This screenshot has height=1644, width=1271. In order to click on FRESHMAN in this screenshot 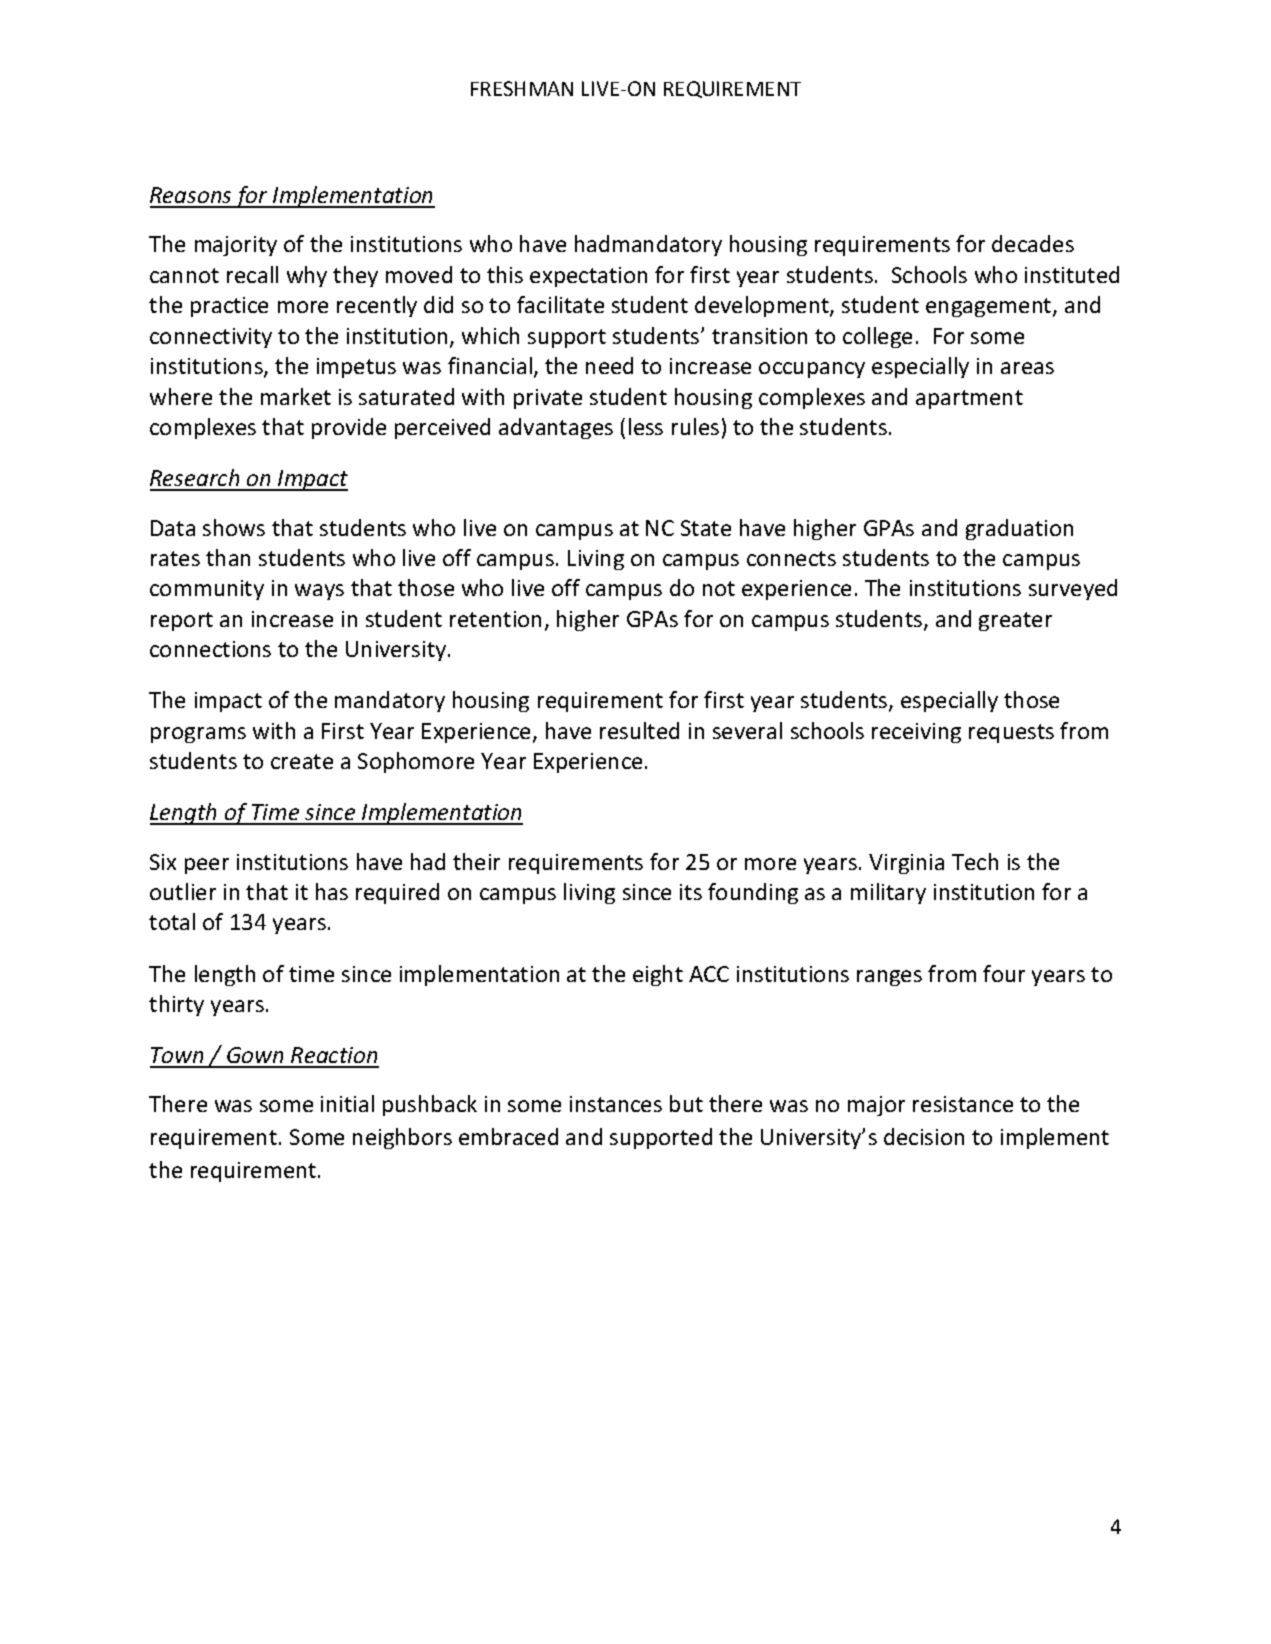, I will do `click(522, 88)`.
